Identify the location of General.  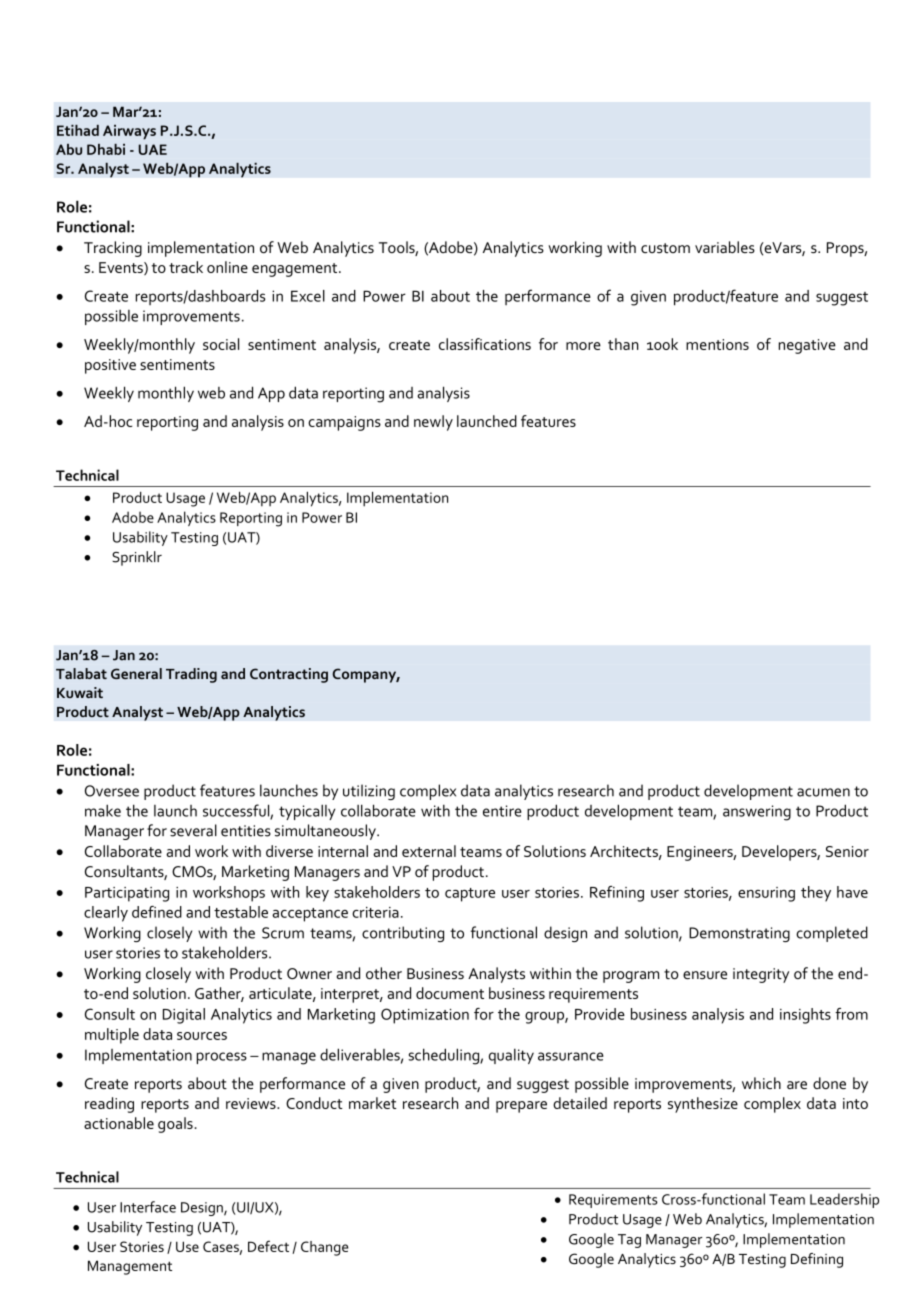
(136, 673).
